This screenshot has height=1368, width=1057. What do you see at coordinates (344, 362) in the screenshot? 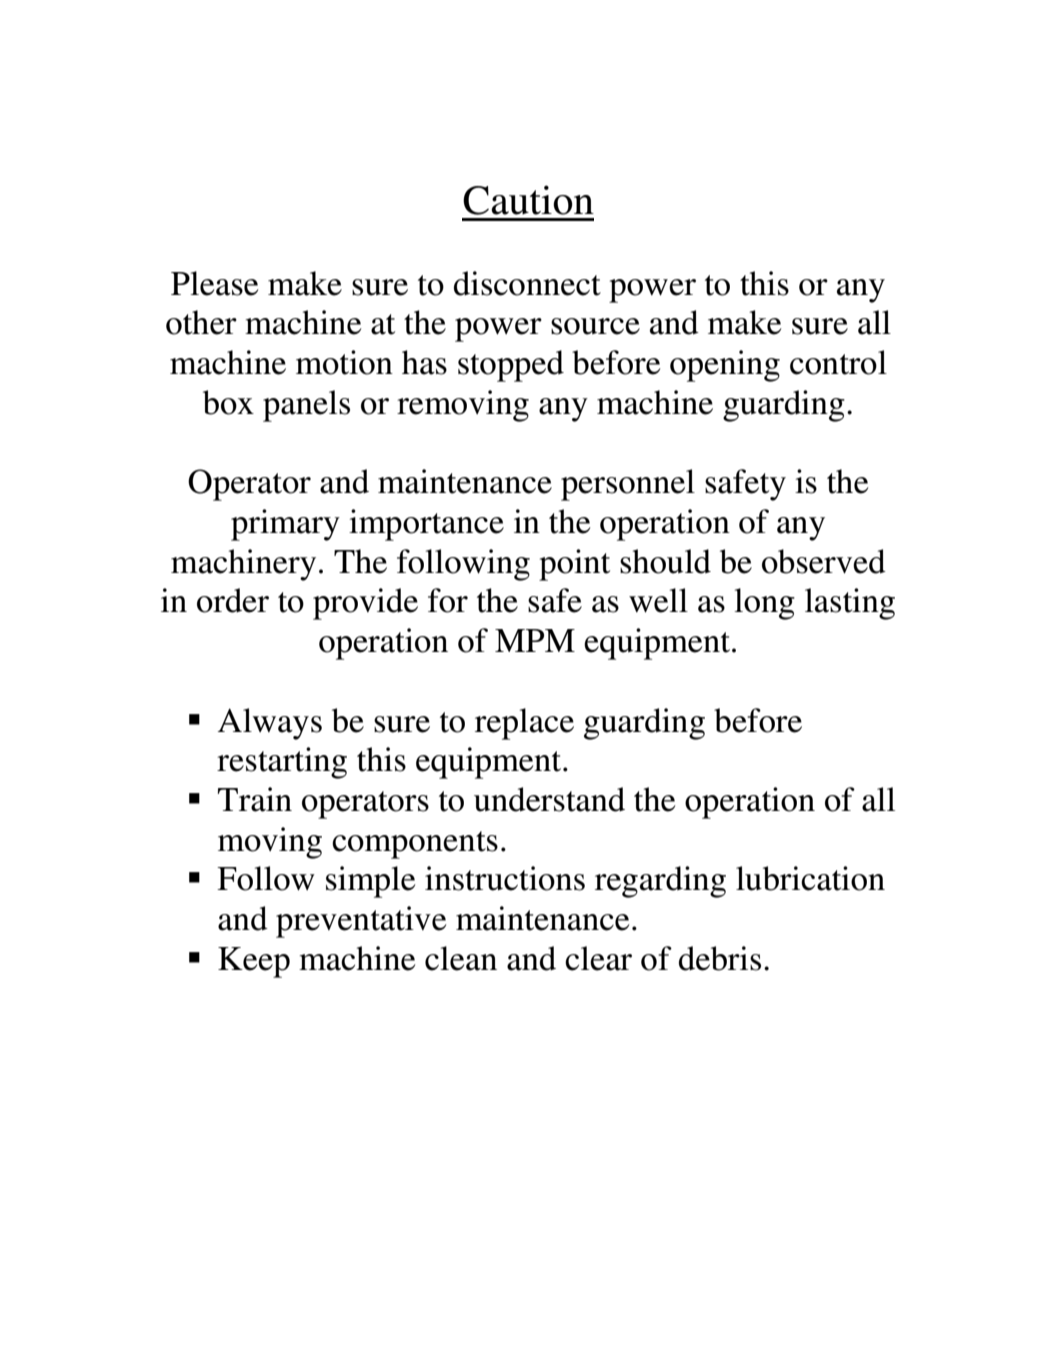
I see `motion` at bounding box center [344, 362].
